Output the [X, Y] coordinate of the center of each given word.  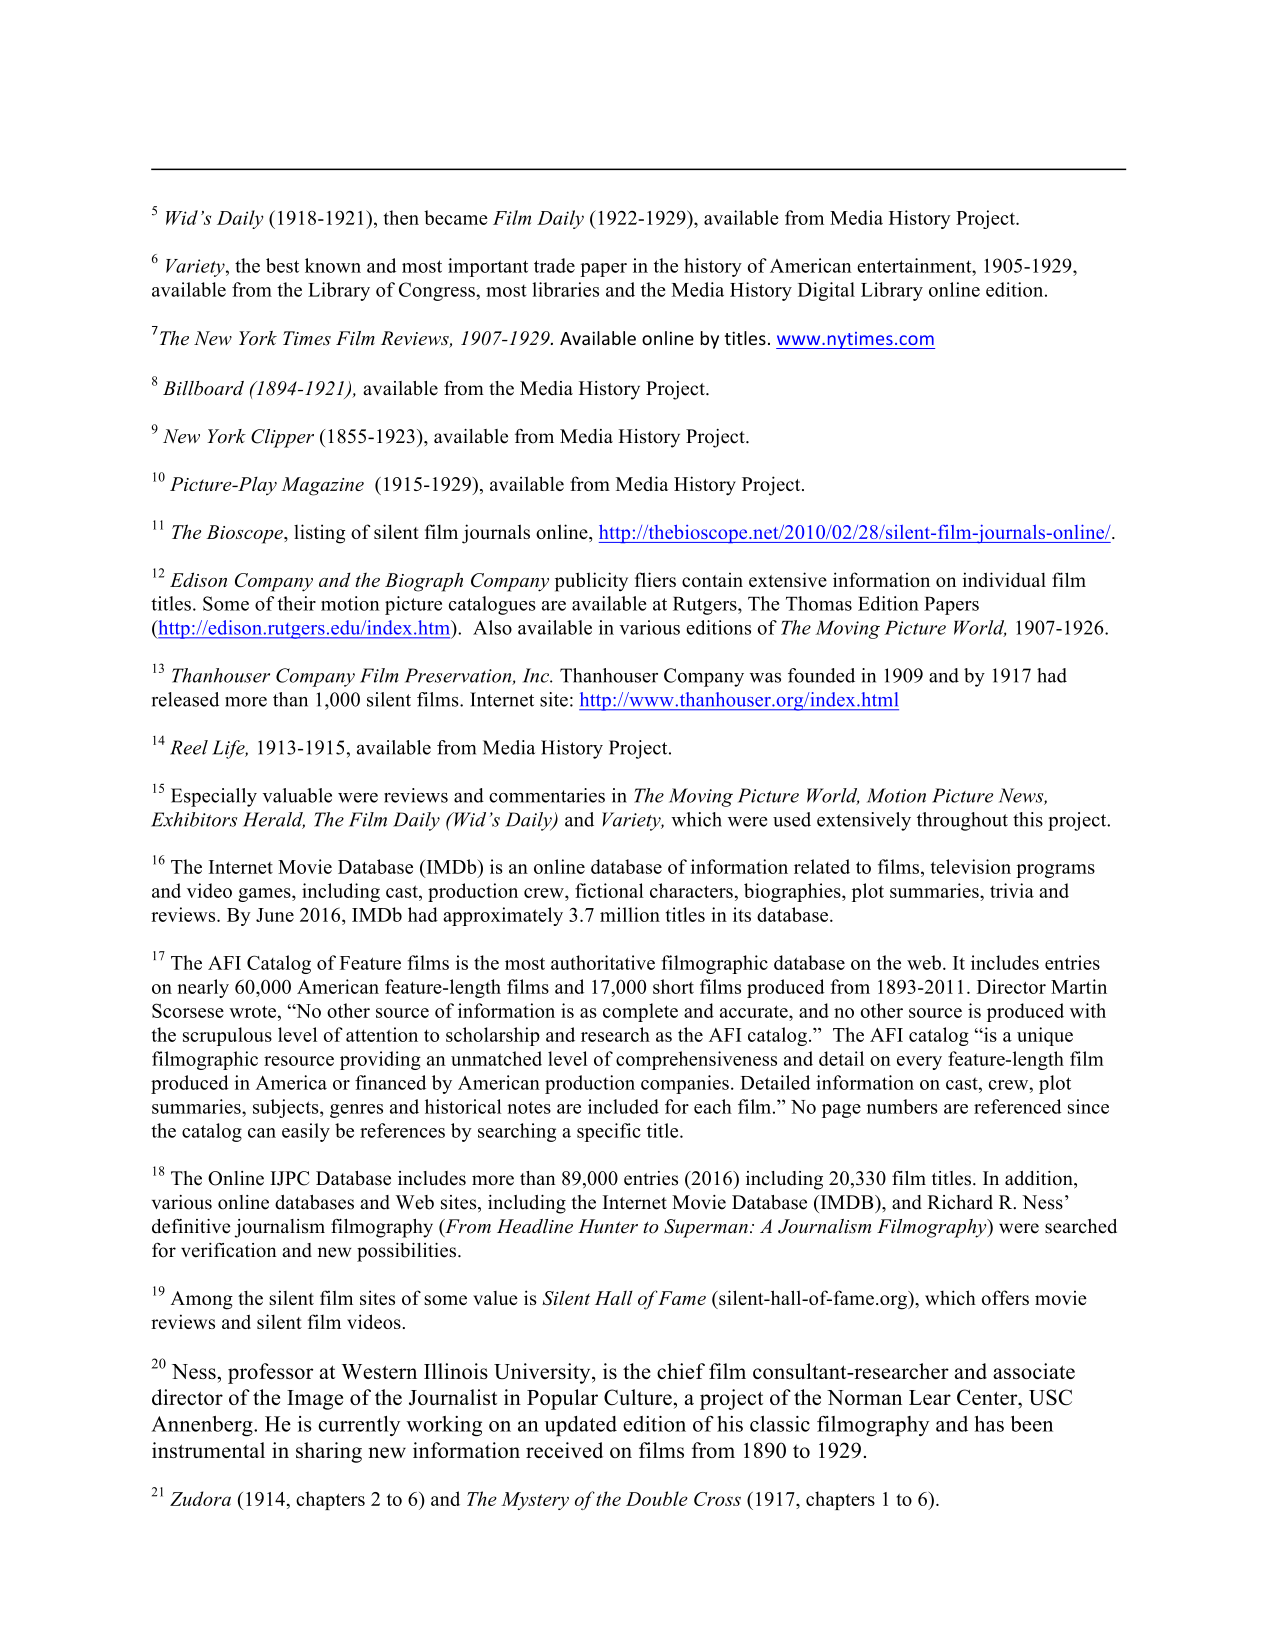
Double [657, 1498]
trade [554, 265]
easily [306, 1132]
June [275, 915]
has [989, 1424]
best [282, 265]
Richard [960, 1202]
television [971, 866]
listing [319, 534]
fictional [609, 890]
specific [609, 1132]
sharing [329, 1452]
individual [1004, 579]
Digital [826, 291]
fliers [655, 579]
